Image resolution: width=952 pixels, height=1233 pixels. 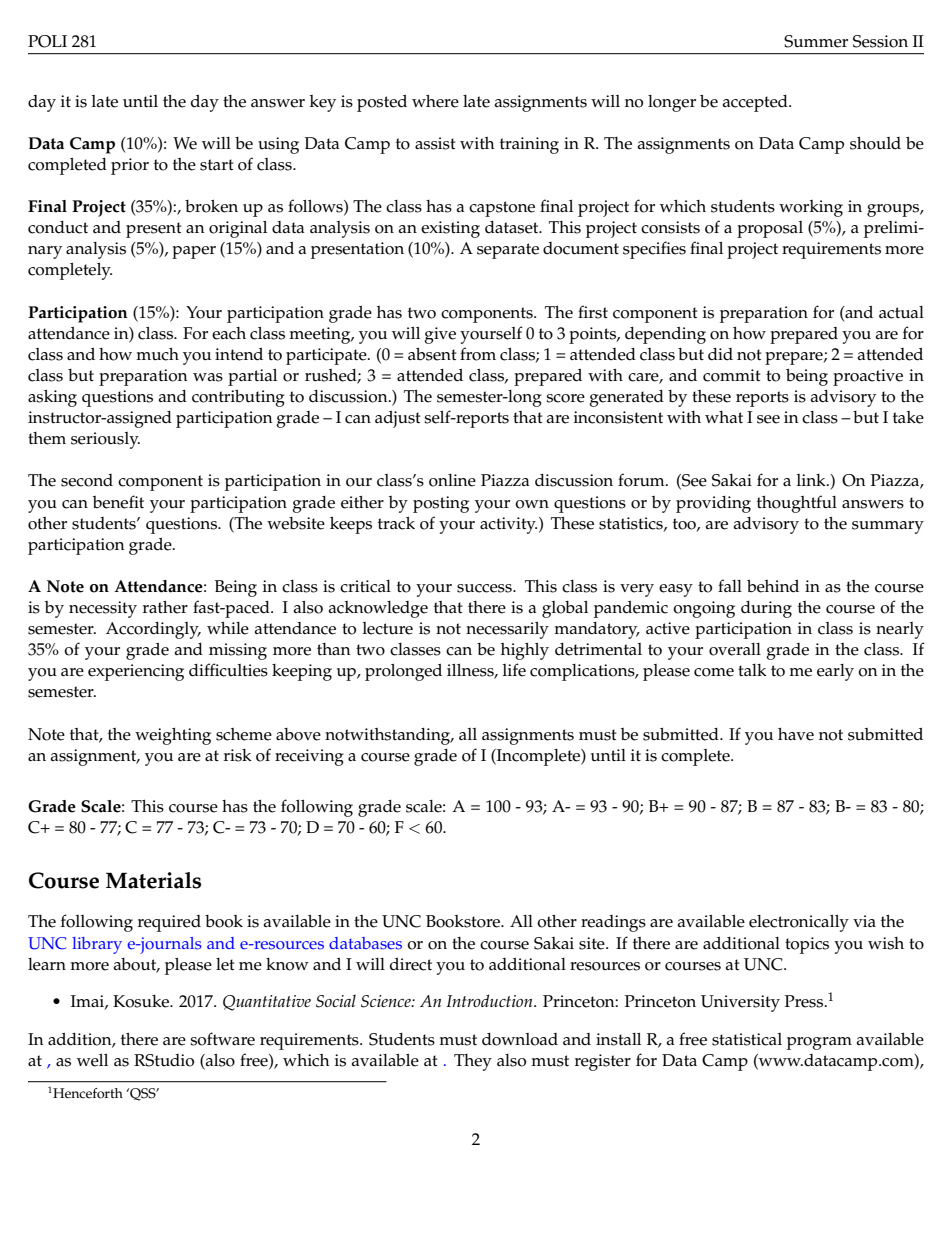 What do you see at coordinates (796, 734) in the image?
I see `have` at bounding box center [796, 734].
